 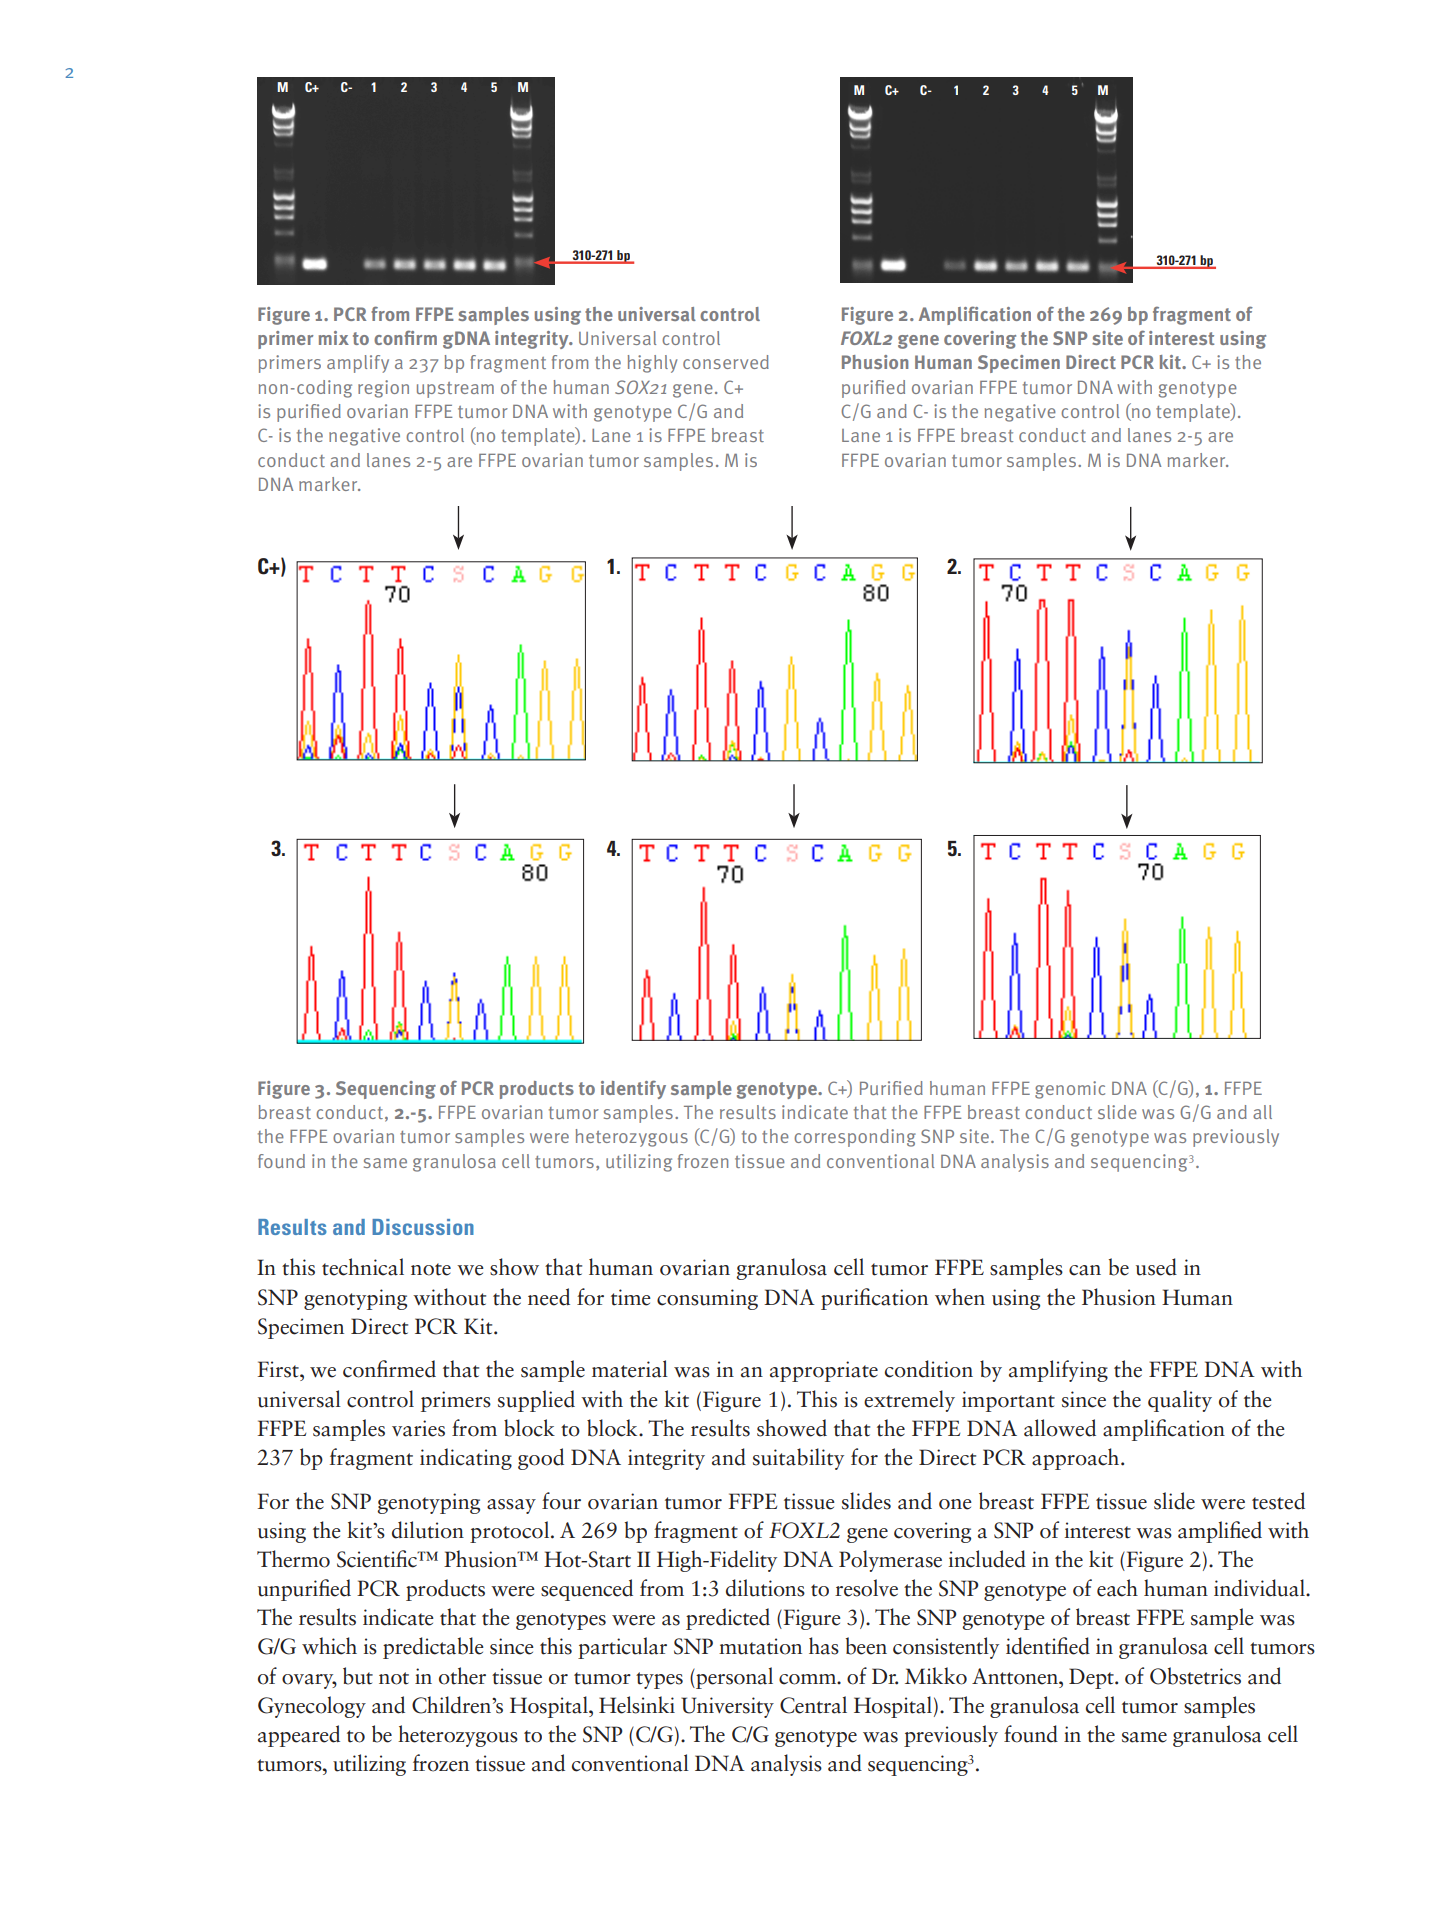 What do you see at coordinates (383, 389) in the screenshot?
I see `region` at bounding box center [383, 389].
